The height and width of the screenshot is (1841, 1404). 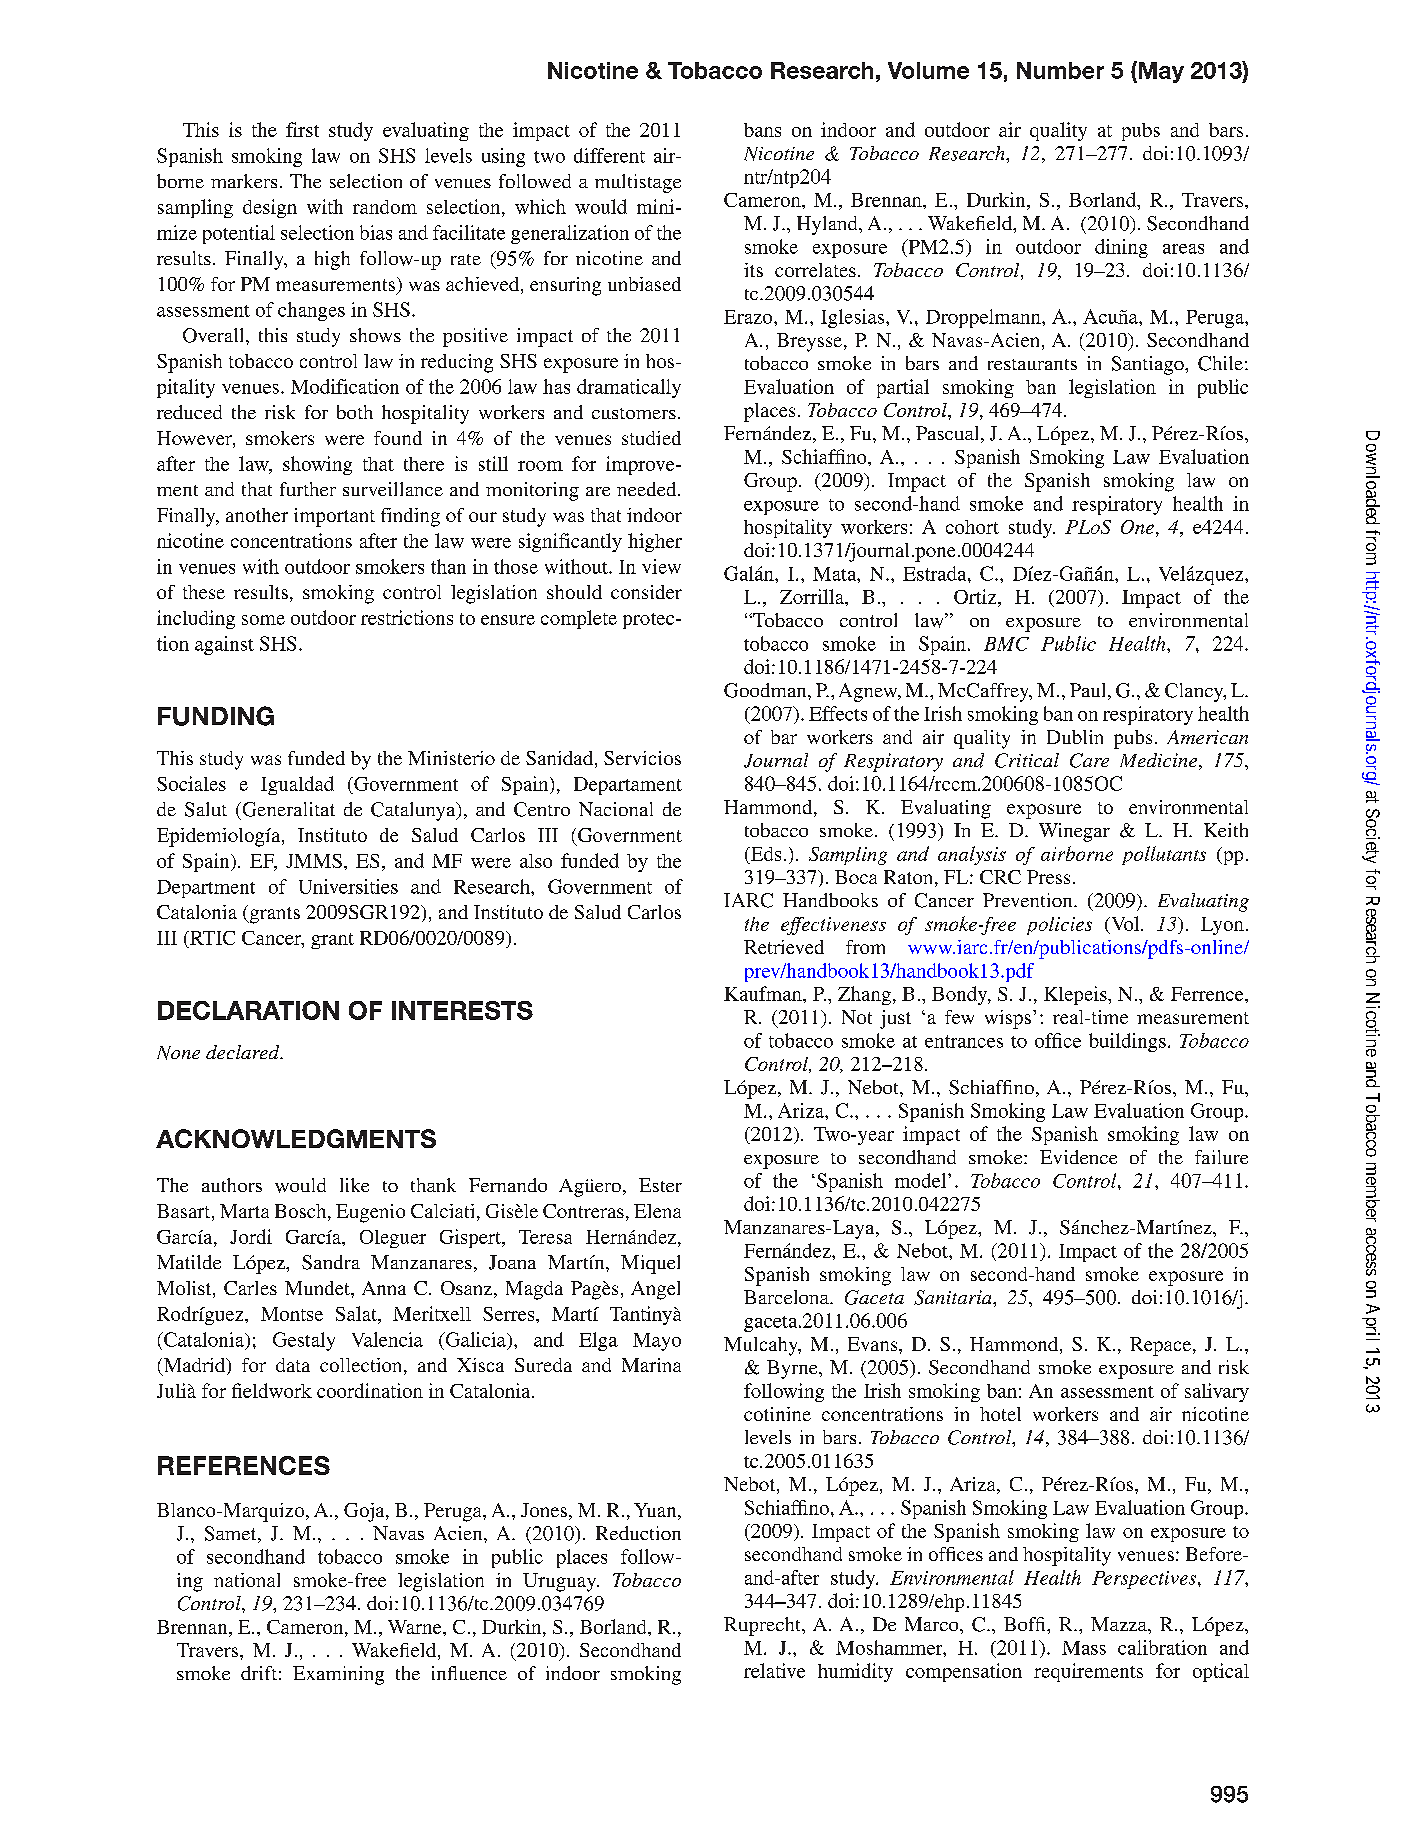 What do you see at coordinates (348, 886) in the screenshot?
I see `Universities` at bounding box center [348, 886].
